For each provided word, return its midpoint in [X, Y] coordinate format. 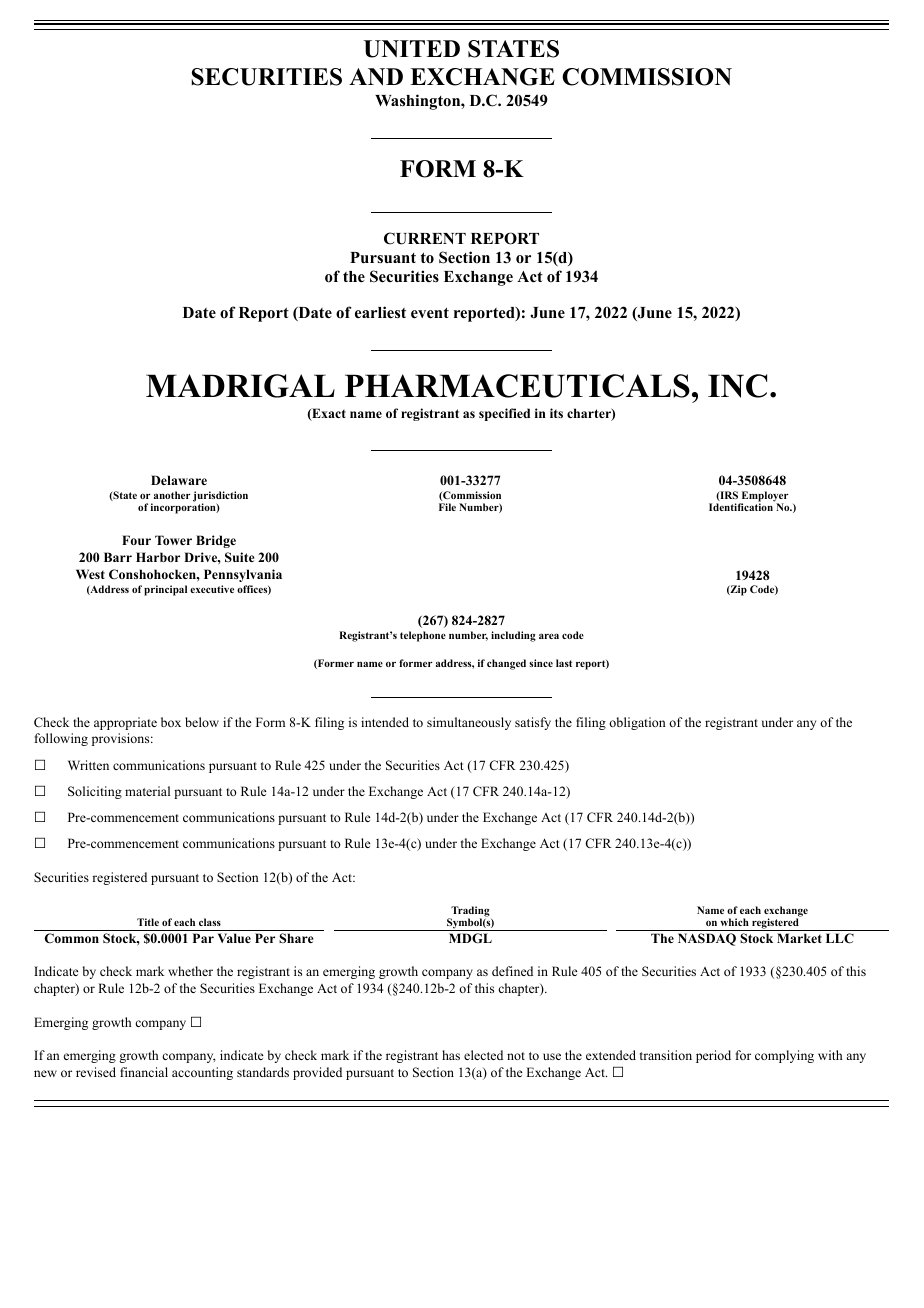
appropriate [125, 723]
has [451, 1055]
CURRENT [425, 238]
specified [504, 414]
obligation [637, 723]
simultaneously [469, 723]
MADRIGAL [240, 386]
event [430, 313]
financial [144, 1072]
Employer [764, 497]
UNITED [412, 49]
